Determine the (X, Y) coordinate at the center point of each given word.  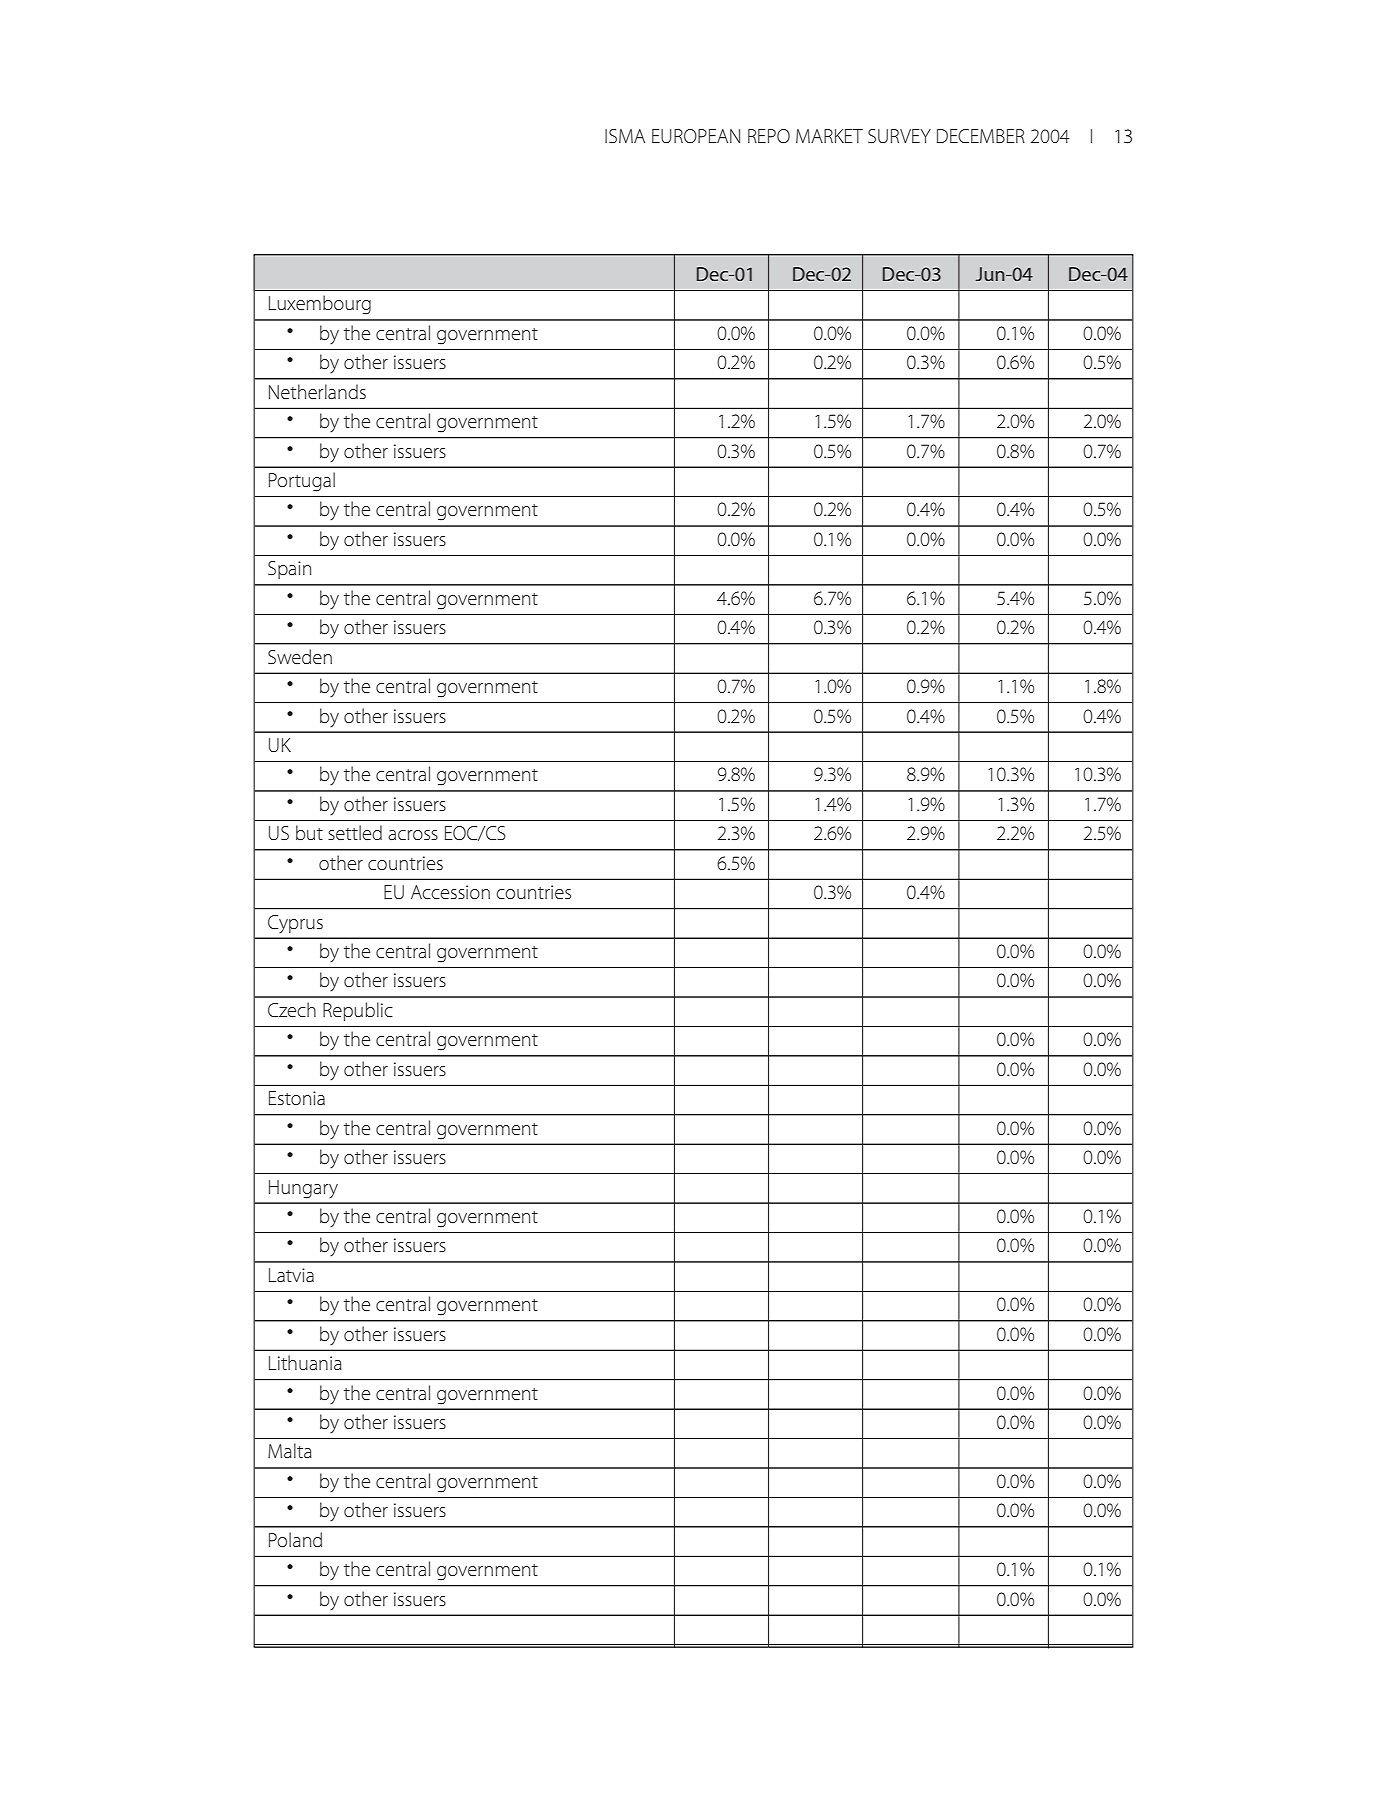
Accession (450, 892)
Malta (290, 1450)
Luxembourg (320, 305)
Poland (295, 1539)
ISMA (625, 136)
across (413, 835)
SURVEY (899, 136)
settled (355, 832)
